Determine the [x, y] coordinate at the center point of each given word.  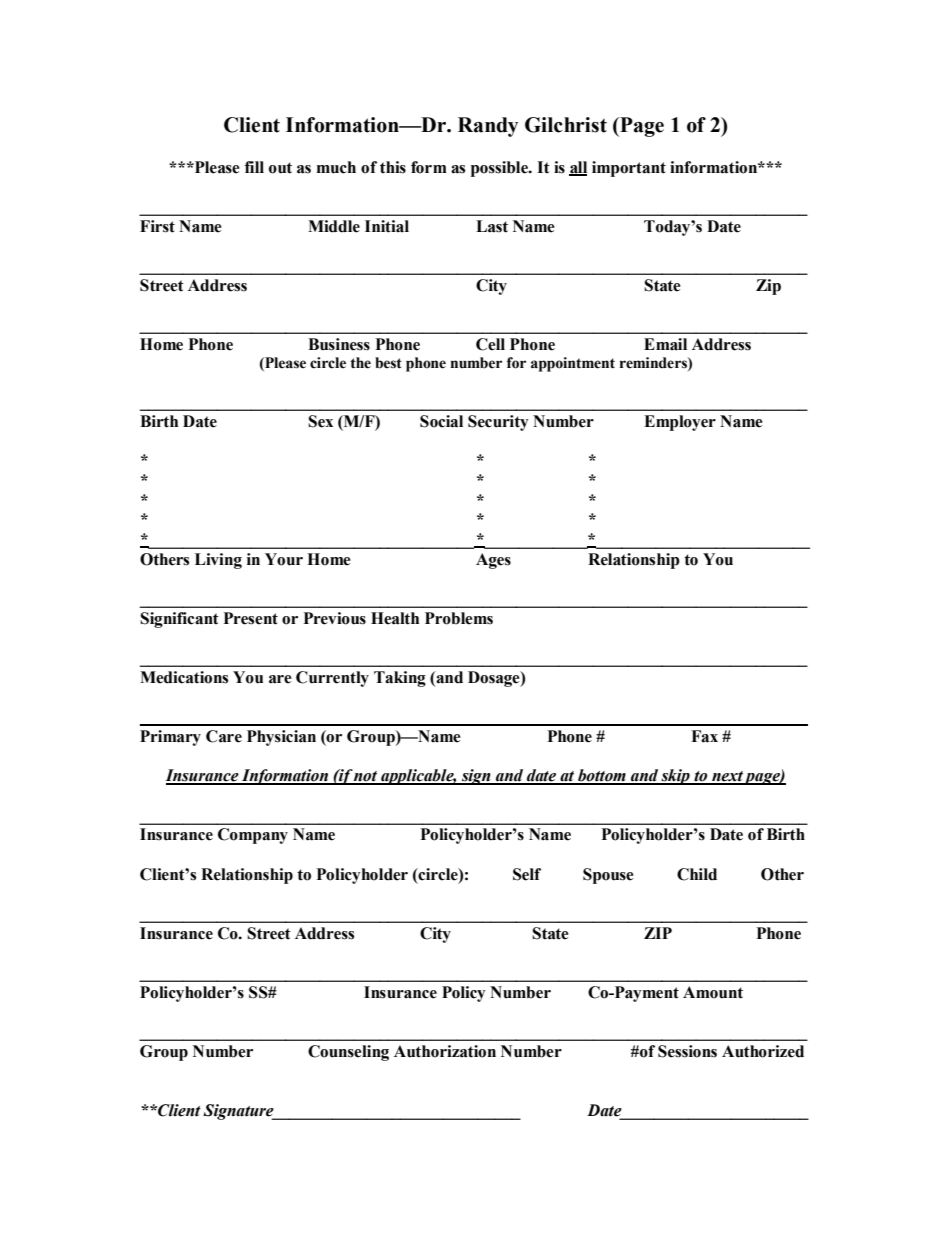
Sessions [687, 1051]
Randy [488, 127]
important [629, 169]
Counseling [348, 1053]
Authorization [445, 1051]
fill [254, 167]
